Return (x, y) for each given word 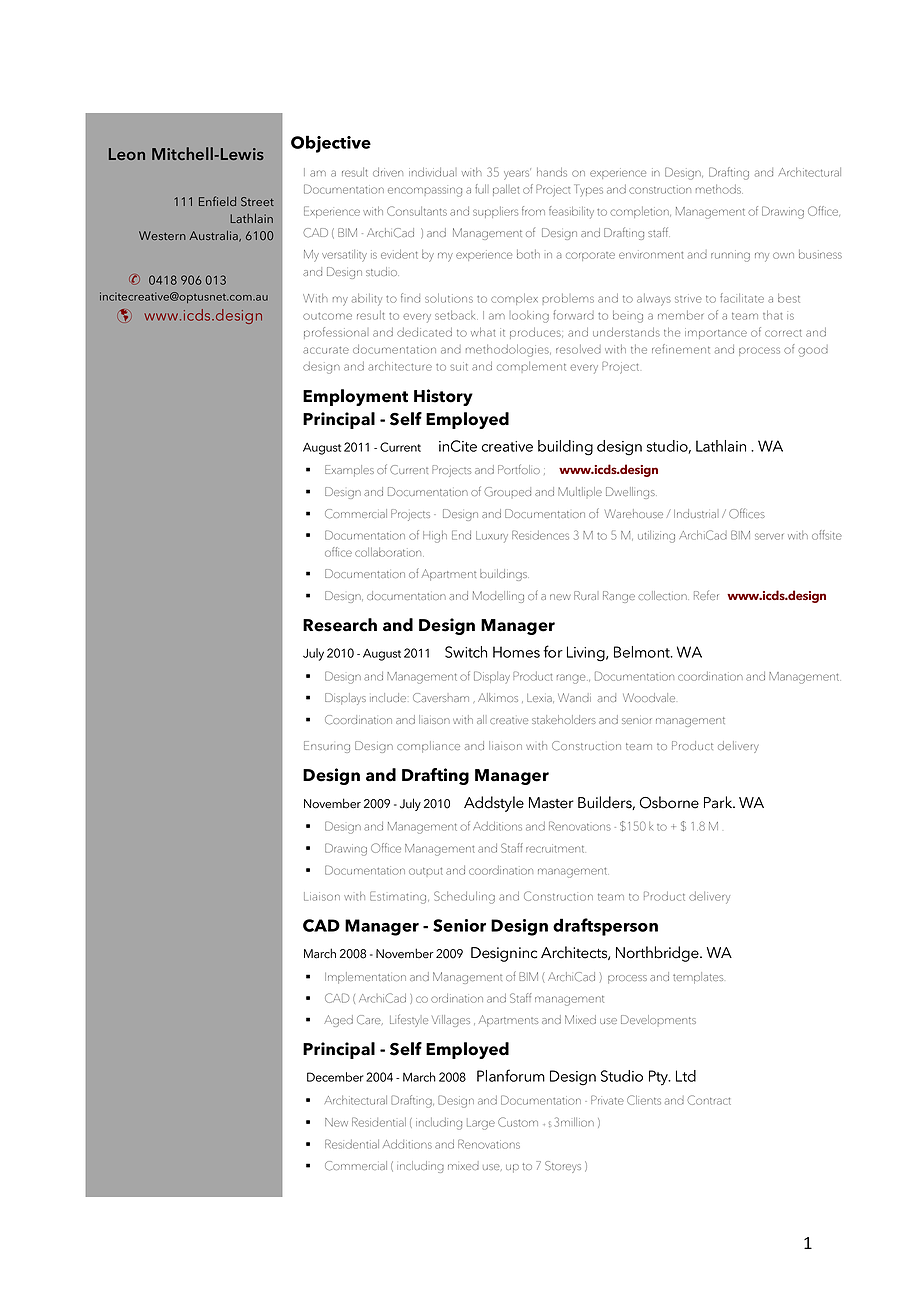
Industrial (695, 513)
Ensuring (327, 747)
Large (481, 1124)
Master (551, 803)
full (480, 189)
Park (719, 802)
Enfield (217, 201)
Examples (349, 471)
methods (719, 189)
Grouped (507, 492)
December (335, 1077)
